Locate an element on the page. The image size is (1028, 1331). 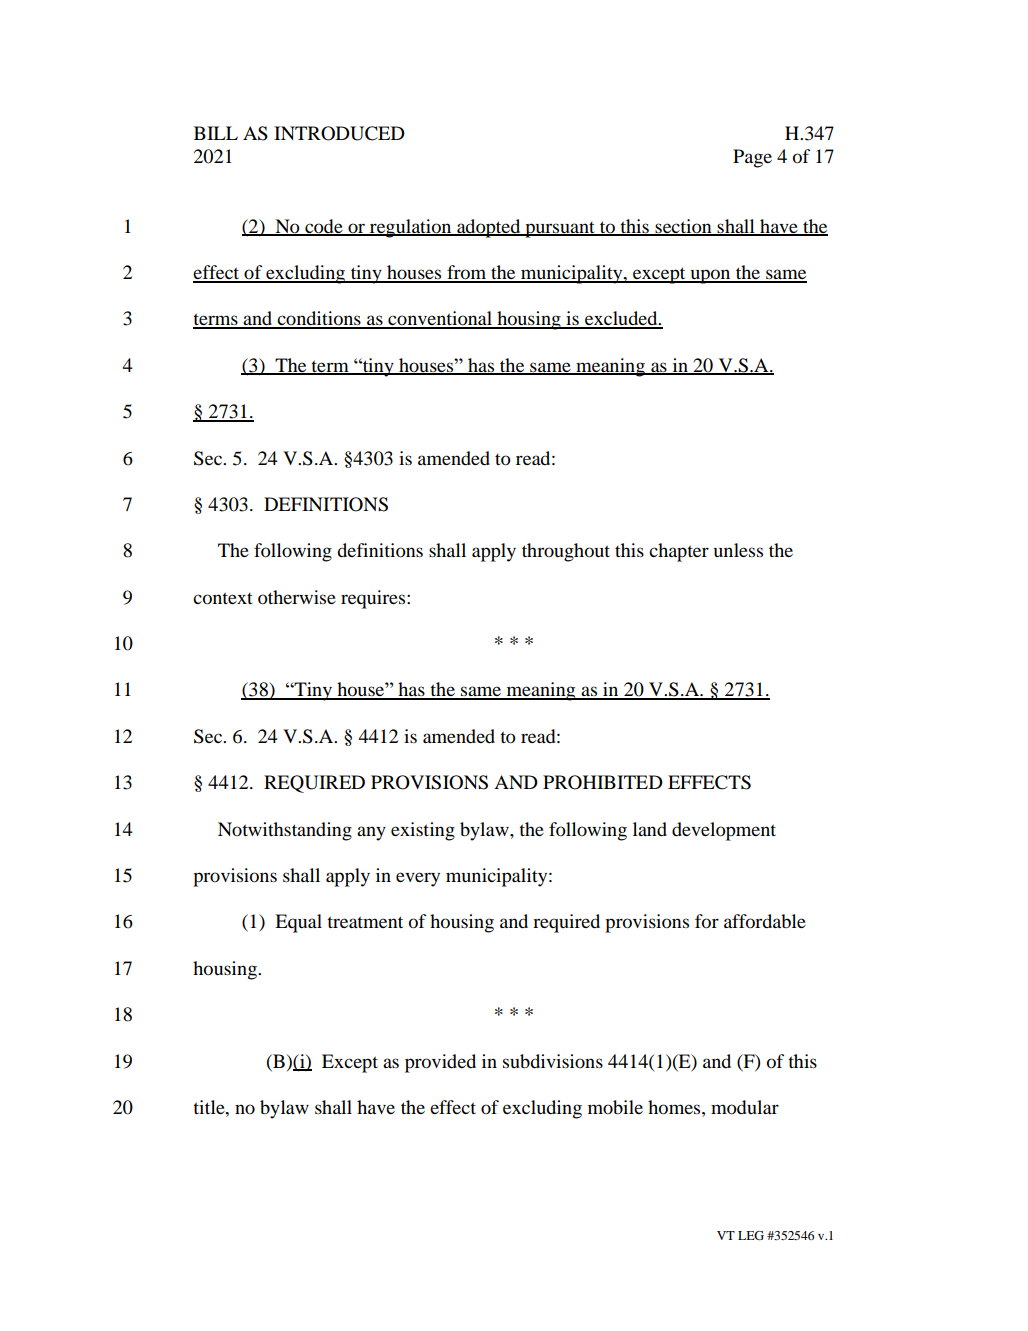
adopted is located at coordinates (489, 228).
